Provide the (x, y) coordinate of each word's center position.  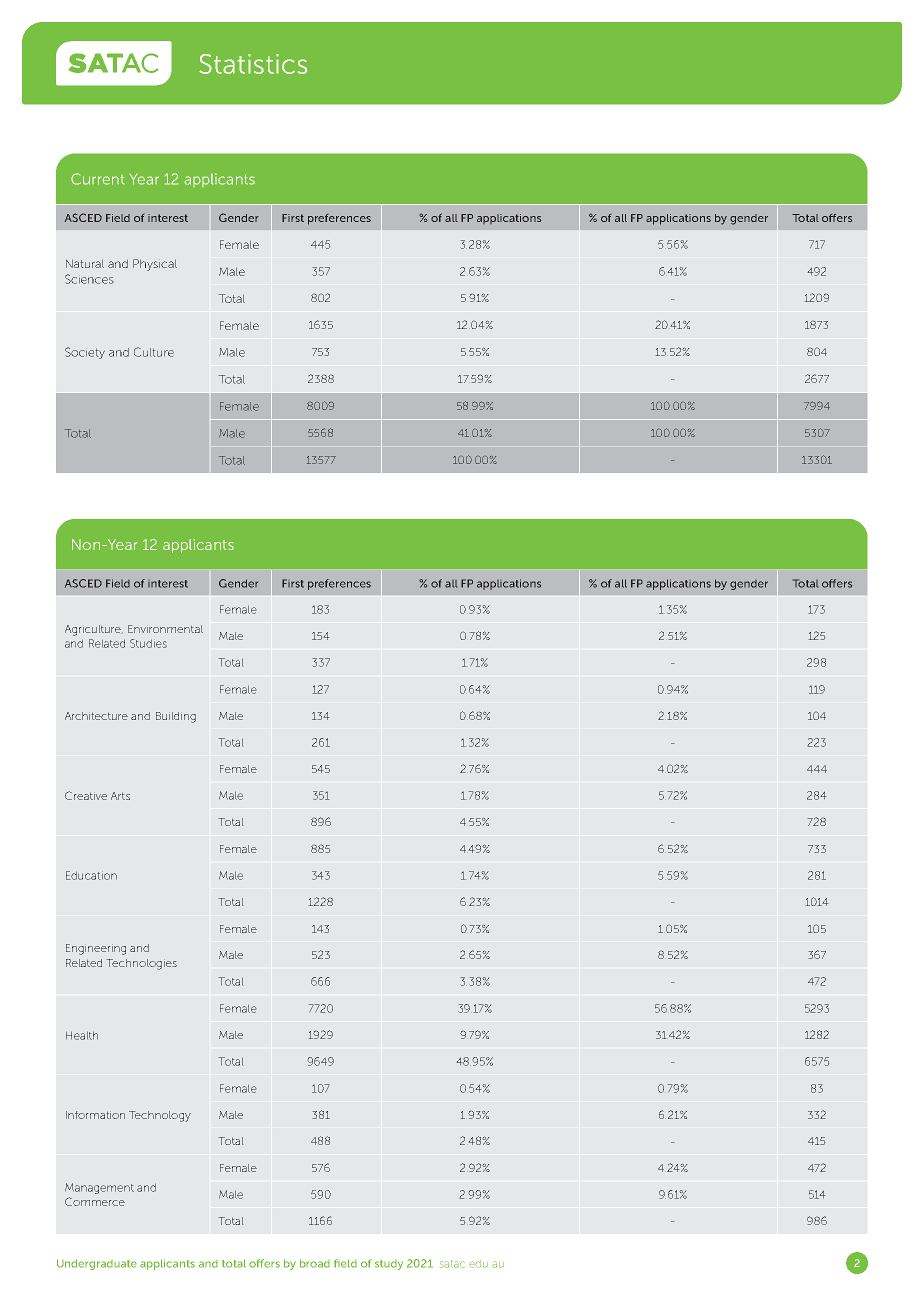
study (389, 1265)
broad (315, 1263)
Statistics (253, 64)
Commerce (95, 1201)
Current (97, 179)
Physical (155, 265)
